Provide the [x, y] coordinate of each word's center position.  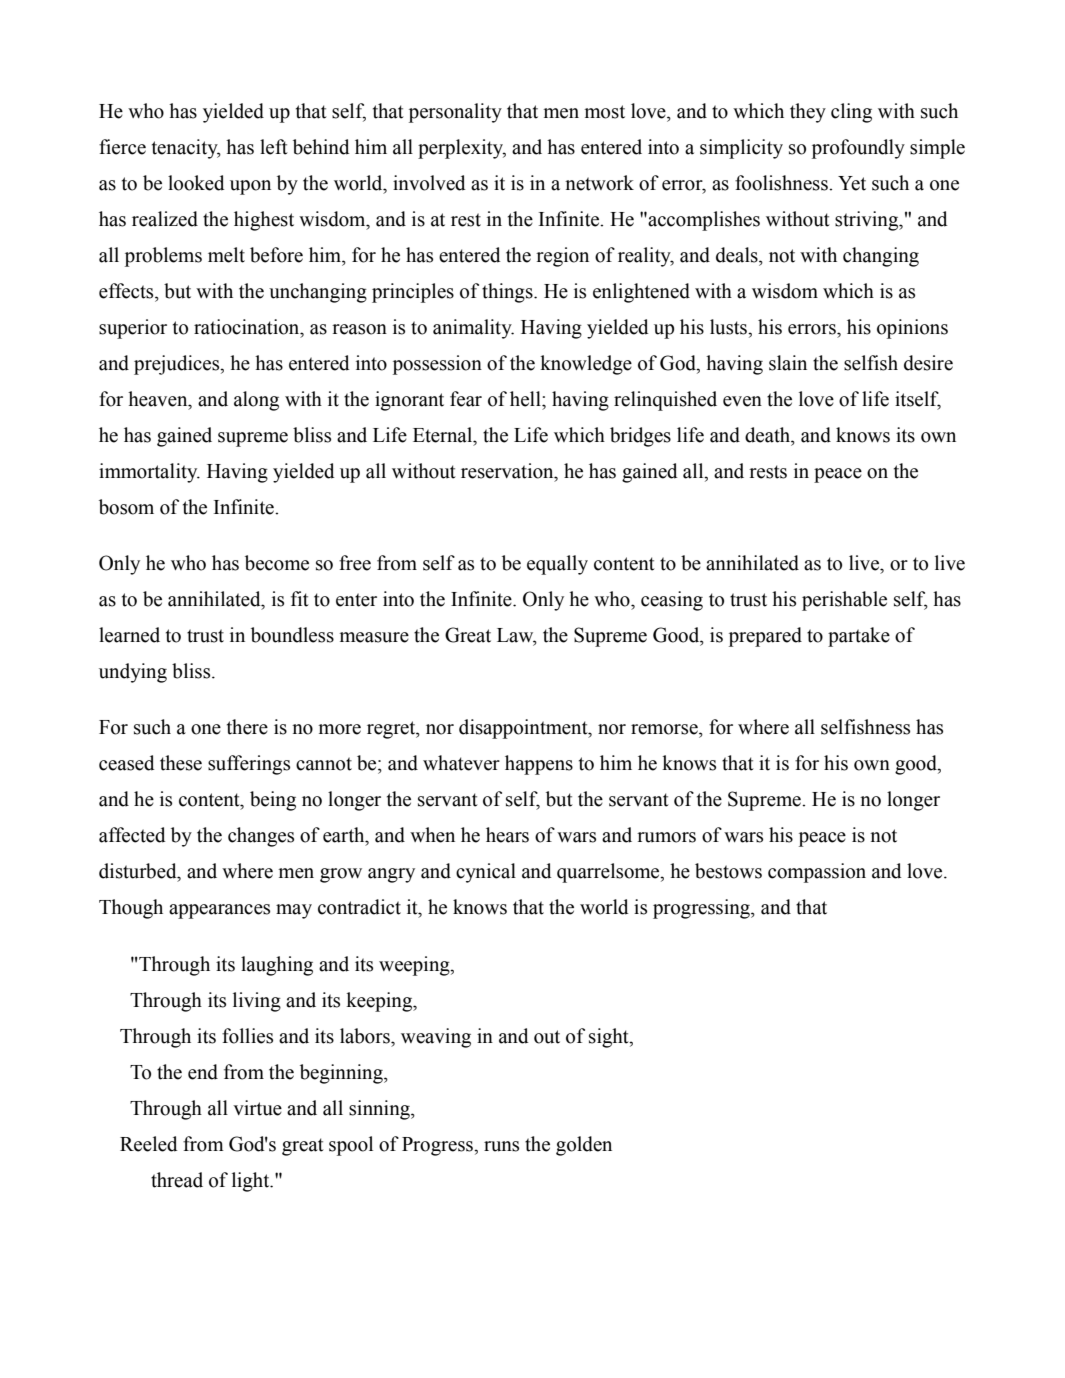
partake [859, 637]
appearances [219, 911]
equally [557, 565]
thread [177, 1180]
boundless [292, 635]
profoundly [858, 149]
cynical [486, 873]
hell [526, 399]
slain [788, 363]
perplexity [462, 149]
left [274, 147]
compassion [817, 873]
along [256, 401]
